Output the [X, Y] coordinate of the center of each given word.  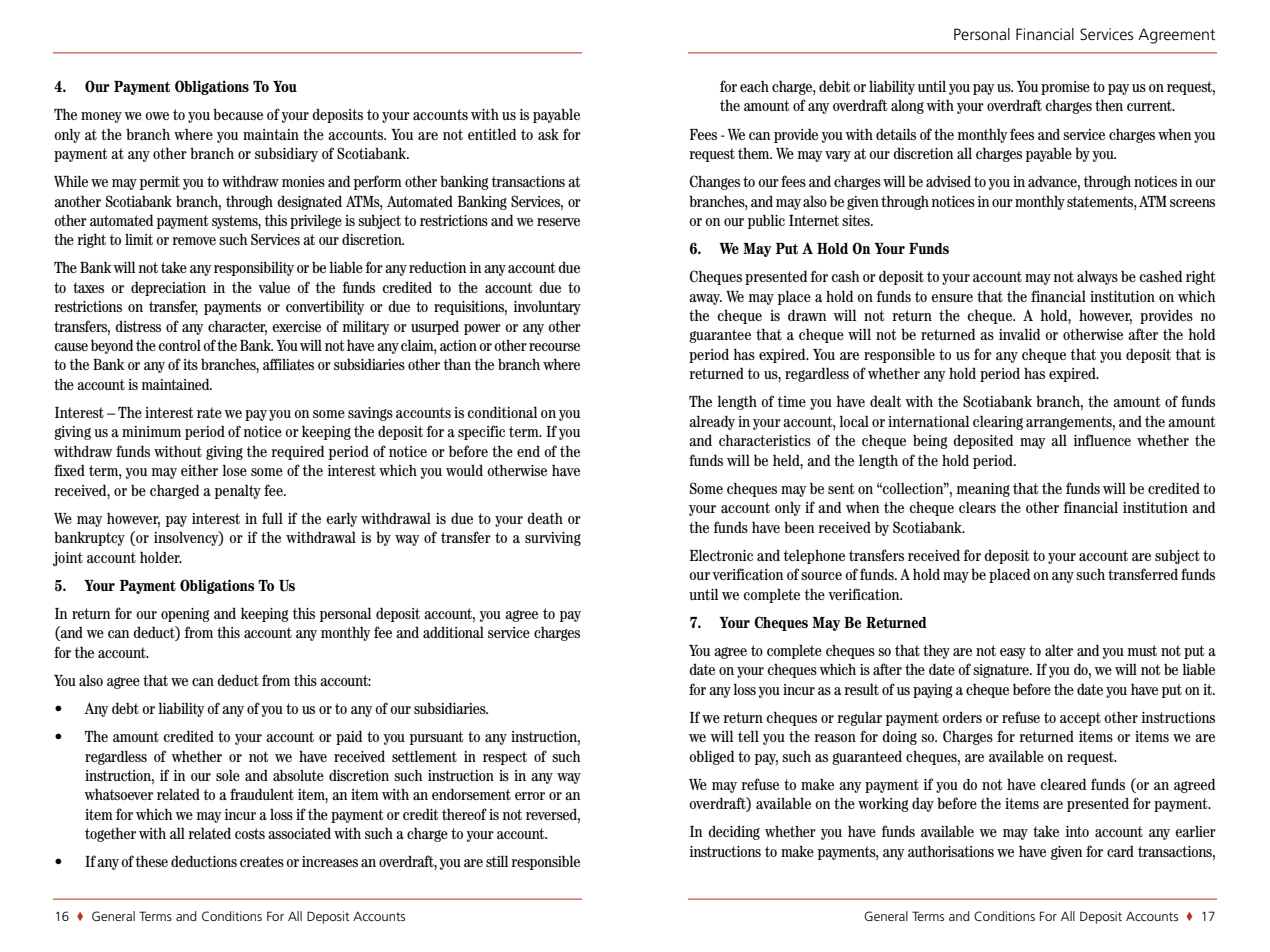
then [1109, 105]
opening [185, 615]
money [101, 117]
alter [1059, 650]
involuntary [547, 308]
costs [250, 833]
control [179, 345]
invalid [1019, 334]
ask [548, 134]
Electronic [721, 555]
